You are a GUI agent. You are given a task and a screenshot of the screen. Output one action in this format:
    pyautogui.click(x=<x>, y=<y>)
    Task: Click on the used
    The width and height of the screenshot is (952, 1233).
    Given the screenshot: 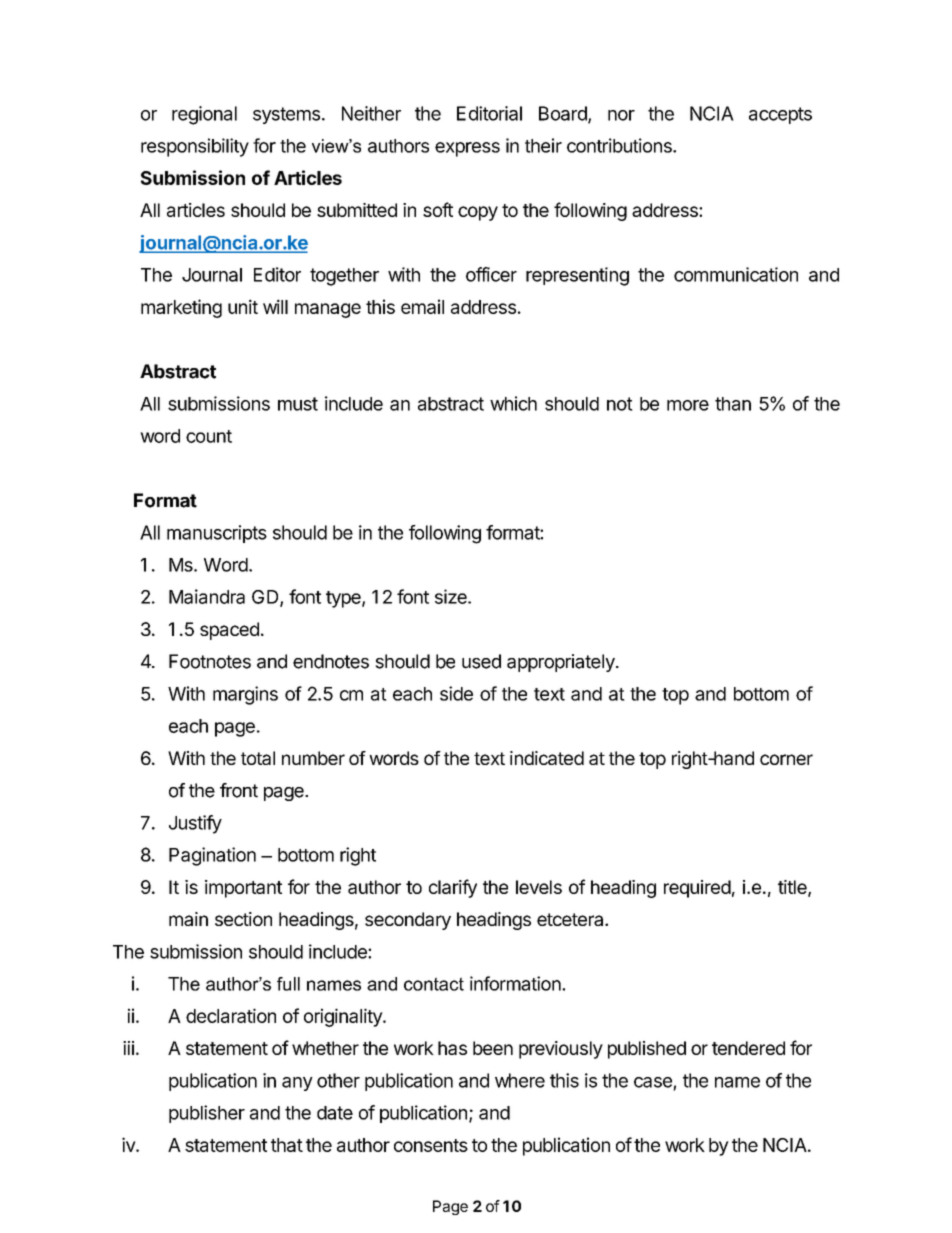 What is the action you would take?
    pyautogui.click(x=481, y=661)
